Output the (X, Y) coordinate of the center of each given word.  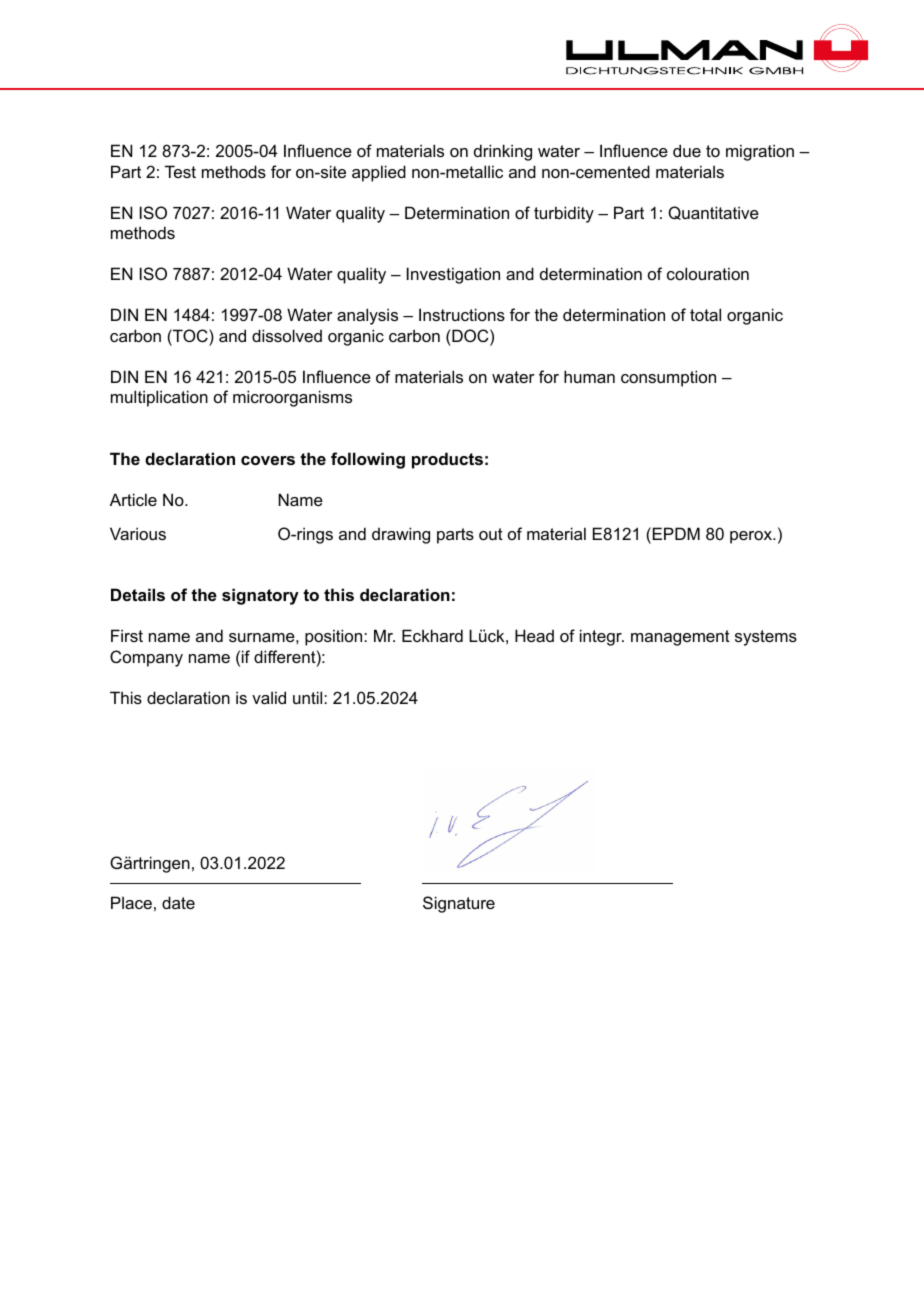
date (178, 902)
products (447, 460)
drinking (503, 152)
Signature (459, 904)
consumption (668, 378)
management (680, 638)
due (687, 150)
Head (534, 635)
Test (180, 171)
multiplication (159, 398)
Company (146, 658)
